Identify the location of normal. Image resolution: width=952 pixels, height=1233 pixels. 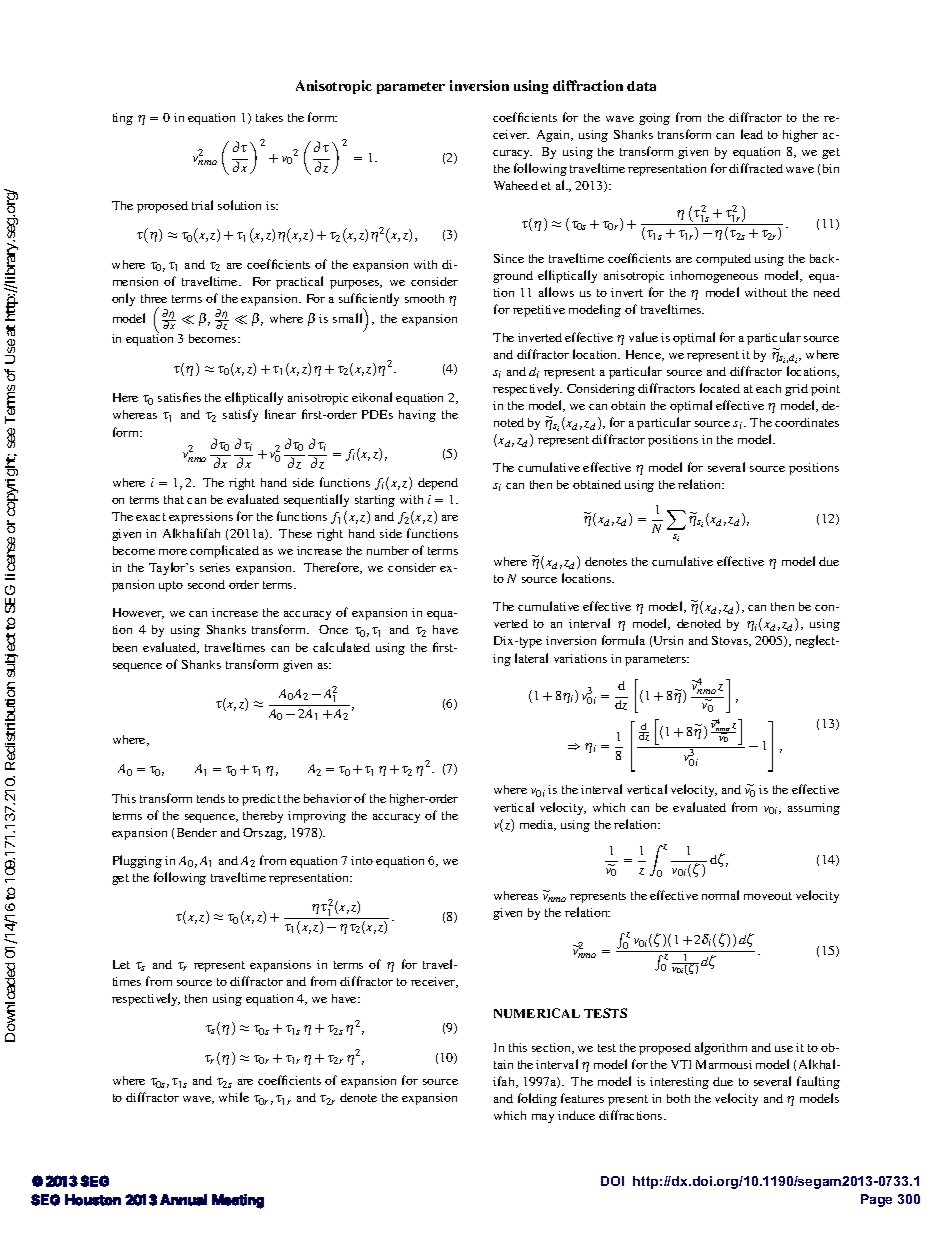
(720, 895).
